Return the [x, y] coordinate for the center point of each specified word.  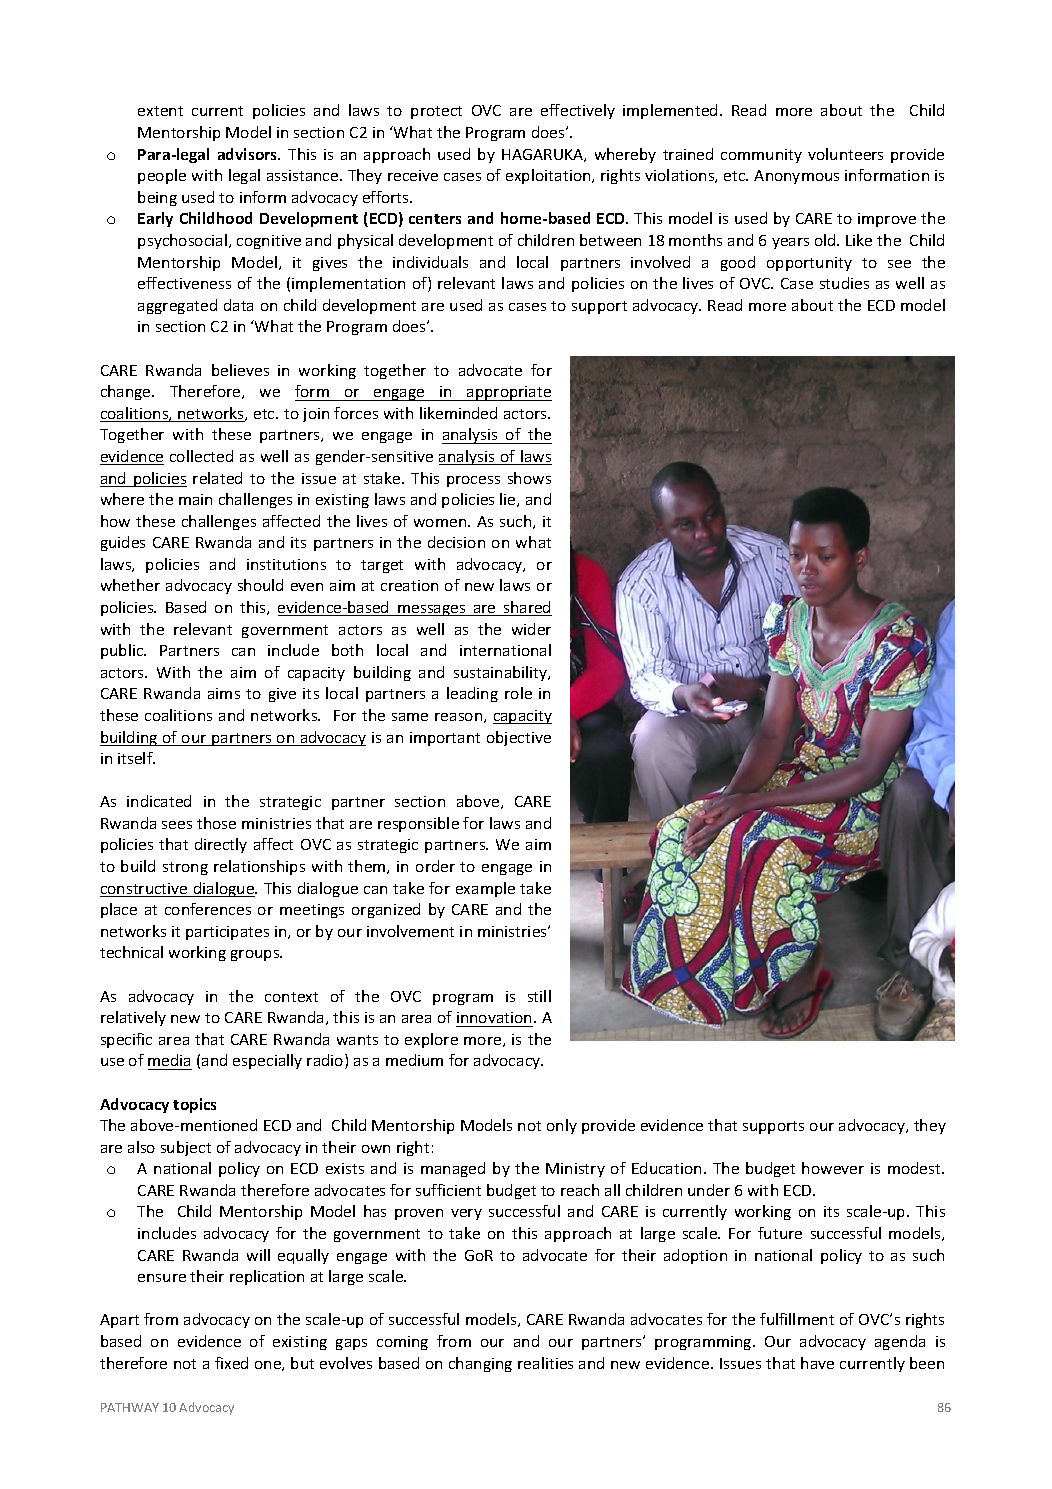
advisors [249, 154]
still [539, 996]
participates [227, 933]
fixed [231, 1363]
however [833, 1168]
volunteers [845, 154]
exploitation [549, 176]
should [260, 585]
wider [531, 629]
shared [527, 608]
